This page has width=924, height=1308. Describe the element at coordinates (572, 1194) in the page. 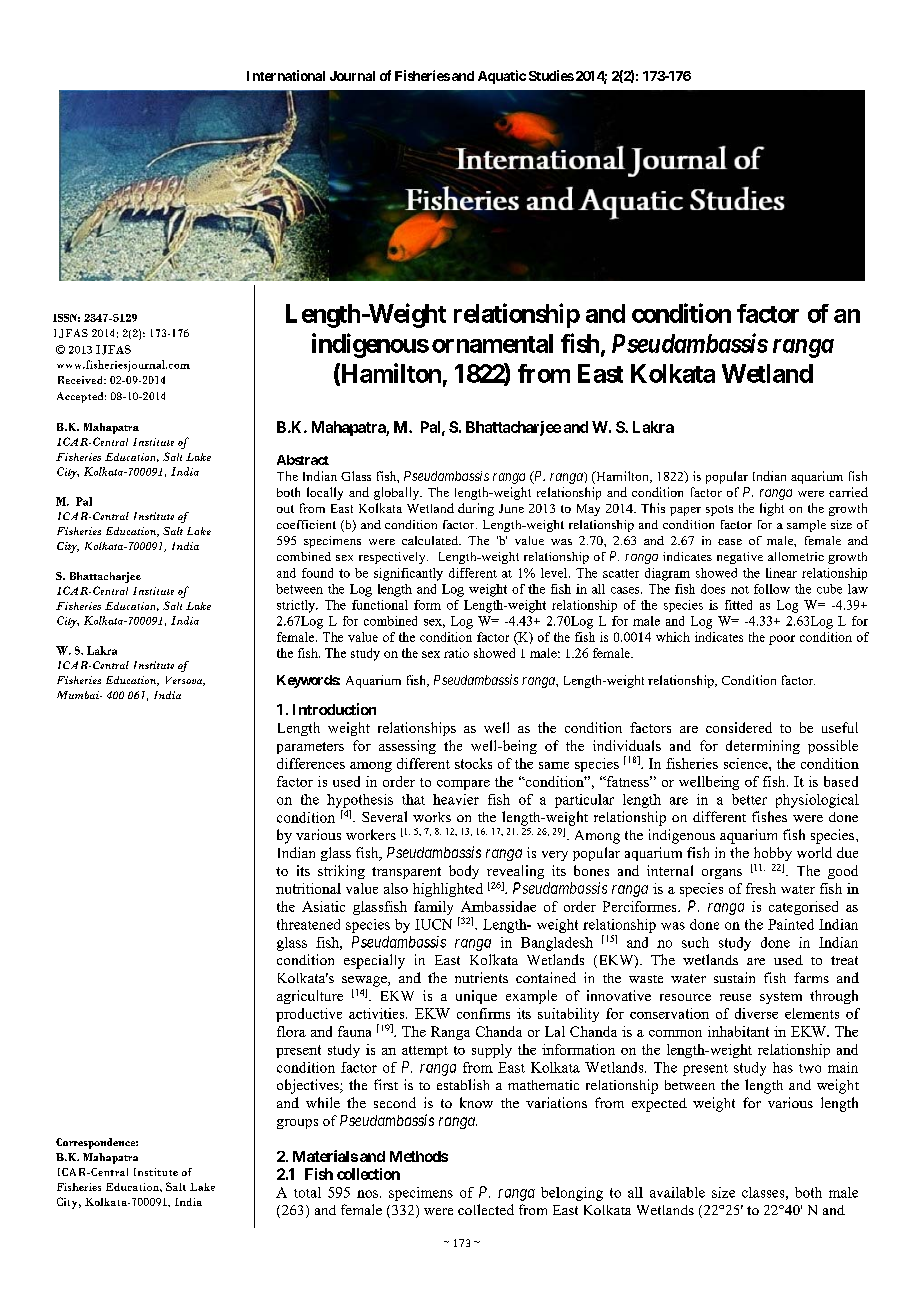

I see `belonging` at that location.
